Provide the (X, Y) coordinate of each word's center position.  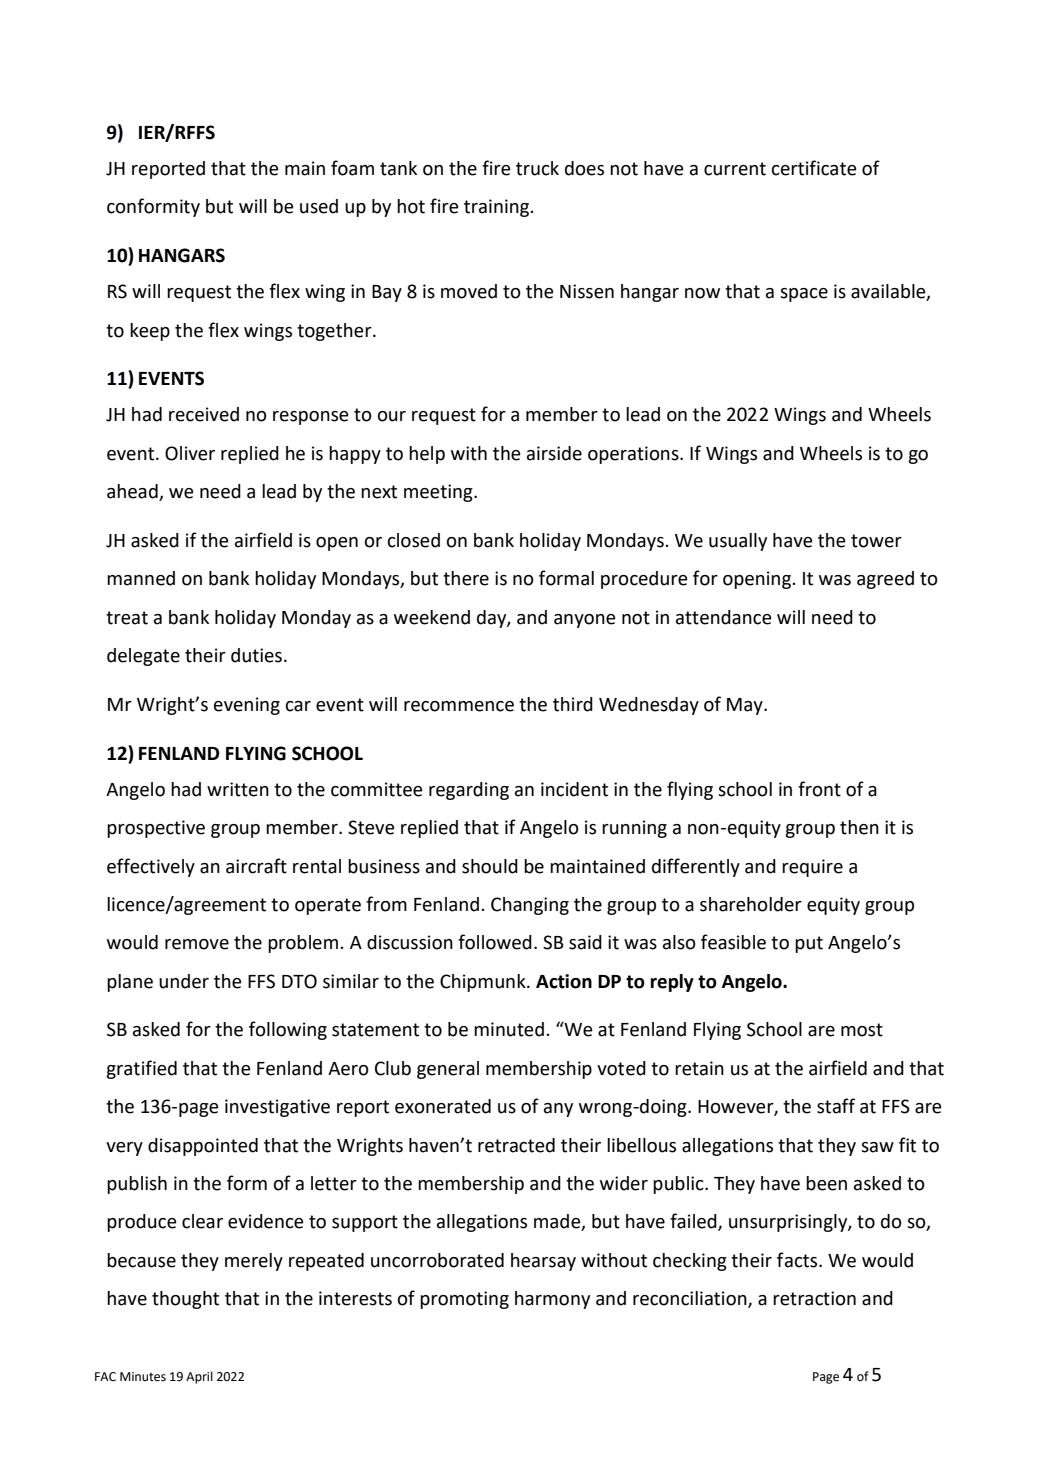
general (448, 1070)
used (319, 206)
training (498, 208)
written (238, 789)
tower (876, 541)
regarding (469, 791)
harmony (552, 1300)
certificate (814, 168)
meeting (439, 493)
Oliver (190, 453)
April (199, 1377)
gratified (141, 1069)
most (862, 1030)
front (819, 789)
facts (798, 1260)
